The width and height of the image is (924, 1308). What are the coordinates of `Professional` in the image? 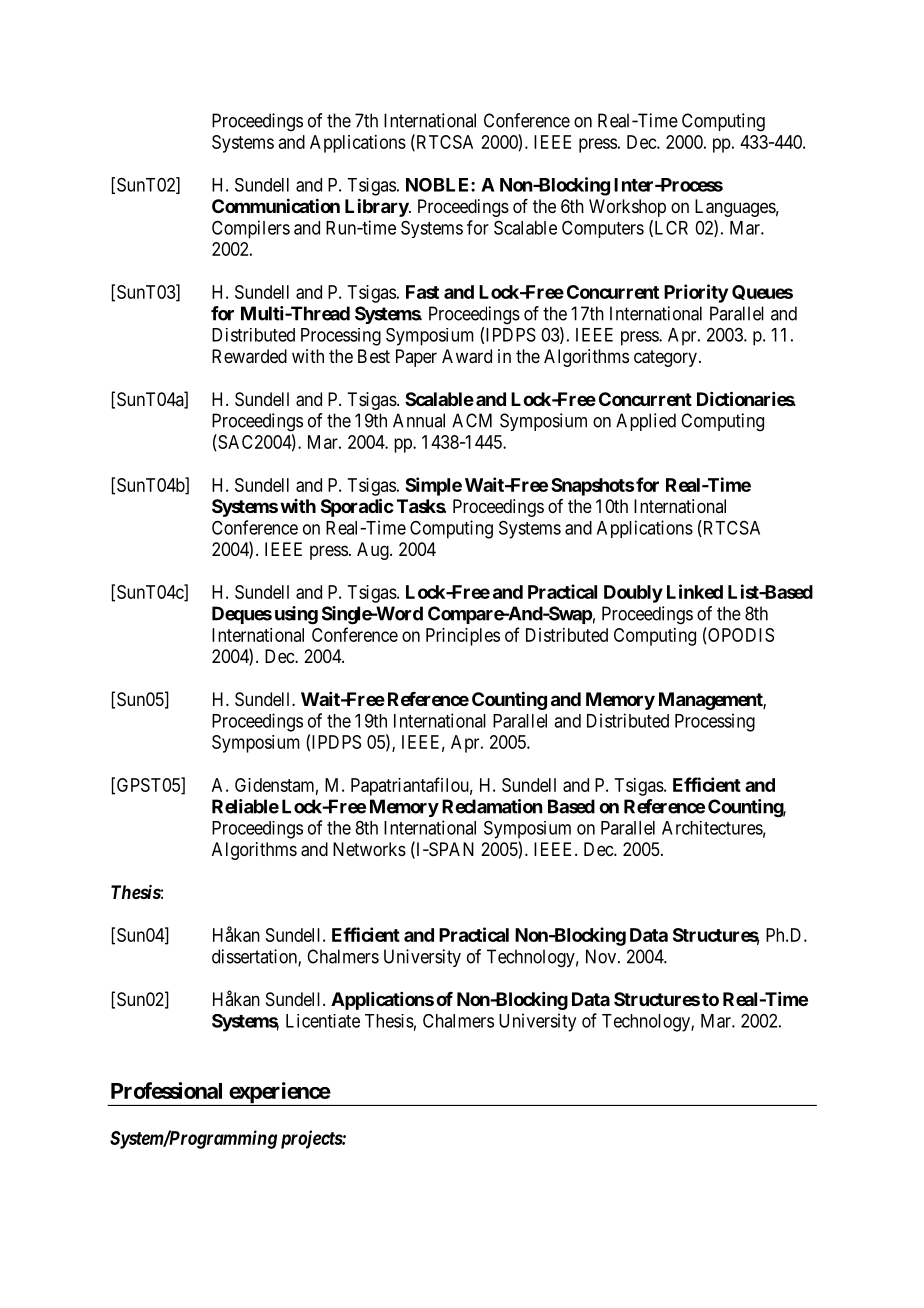 It's located at (166, 1090).
